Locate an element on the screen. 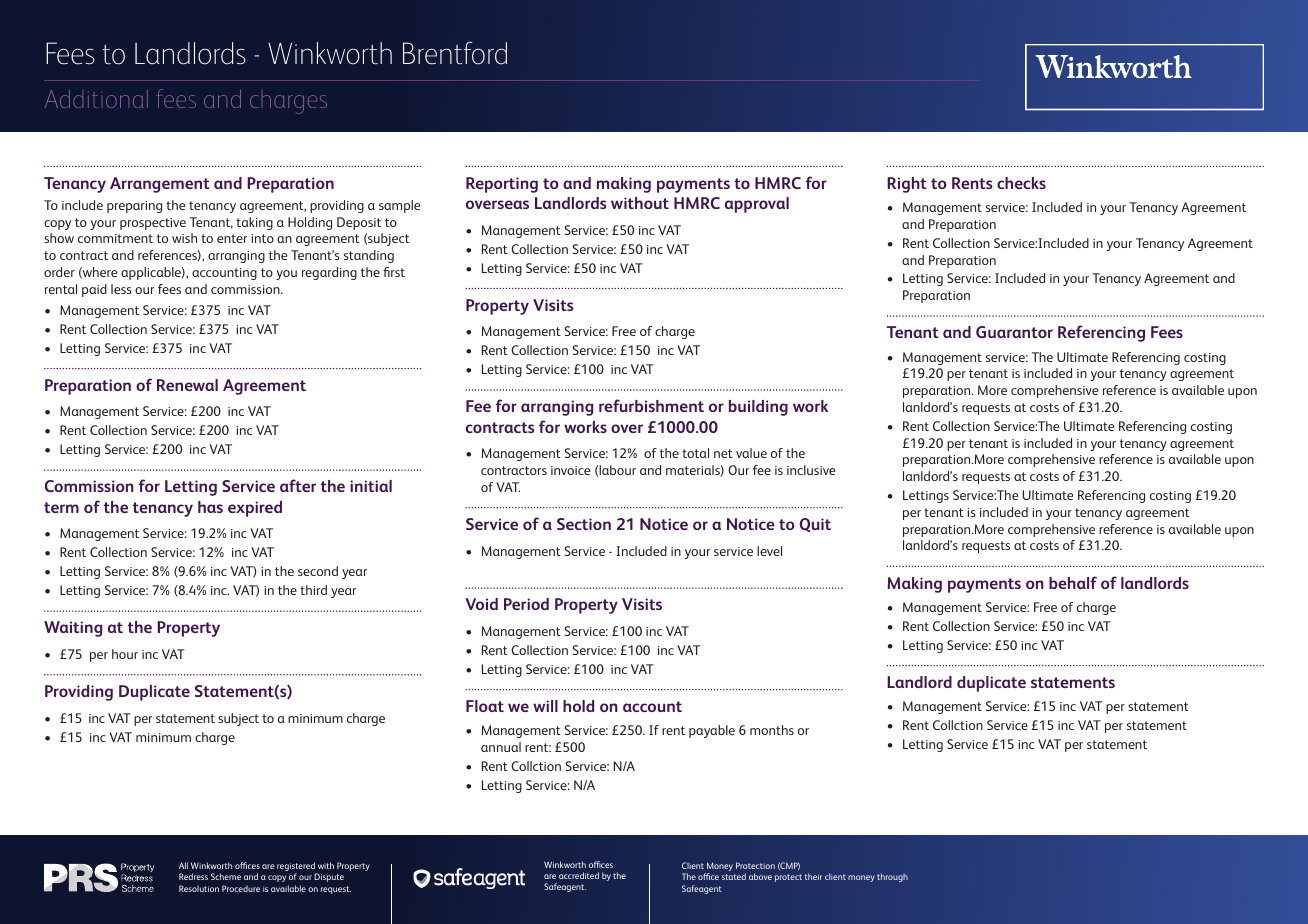 This screenshot has width=1308, height=924. Reporting is located at coordinates (502, 185).
